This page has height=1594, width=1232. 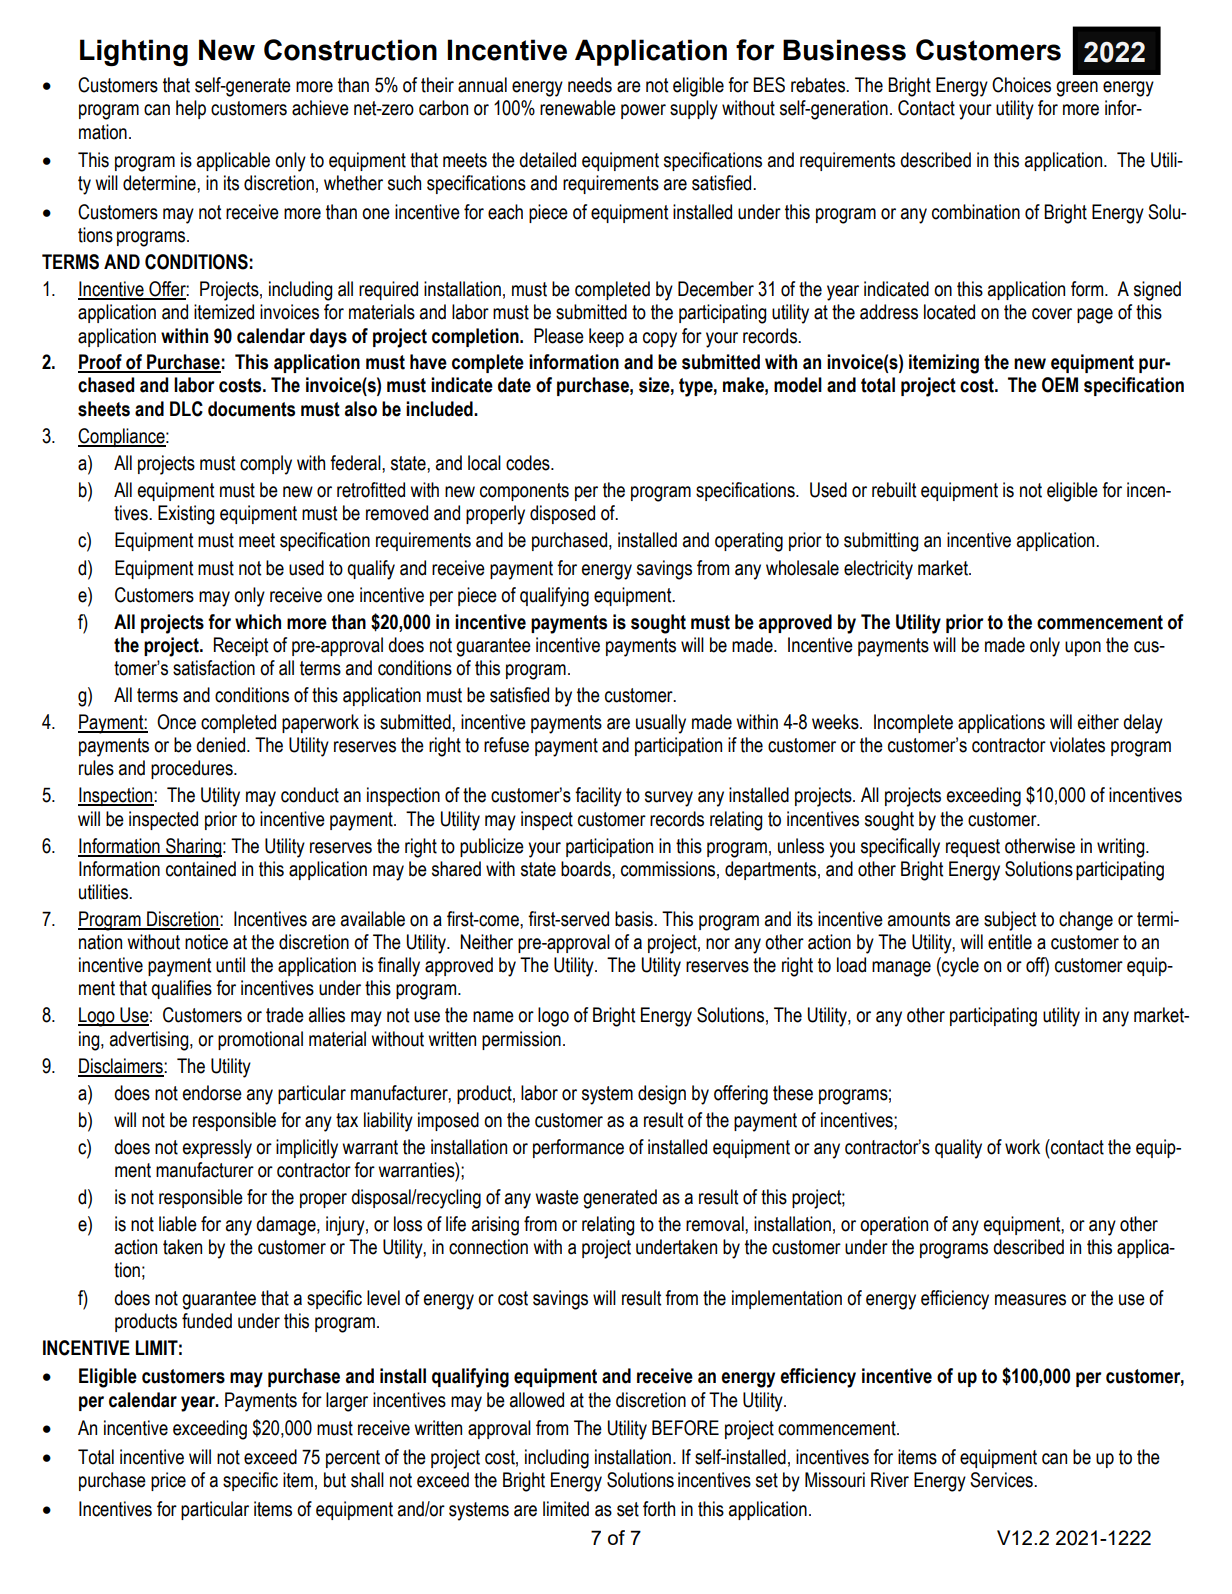 I want to click on power, so click(x=643, y=111).
